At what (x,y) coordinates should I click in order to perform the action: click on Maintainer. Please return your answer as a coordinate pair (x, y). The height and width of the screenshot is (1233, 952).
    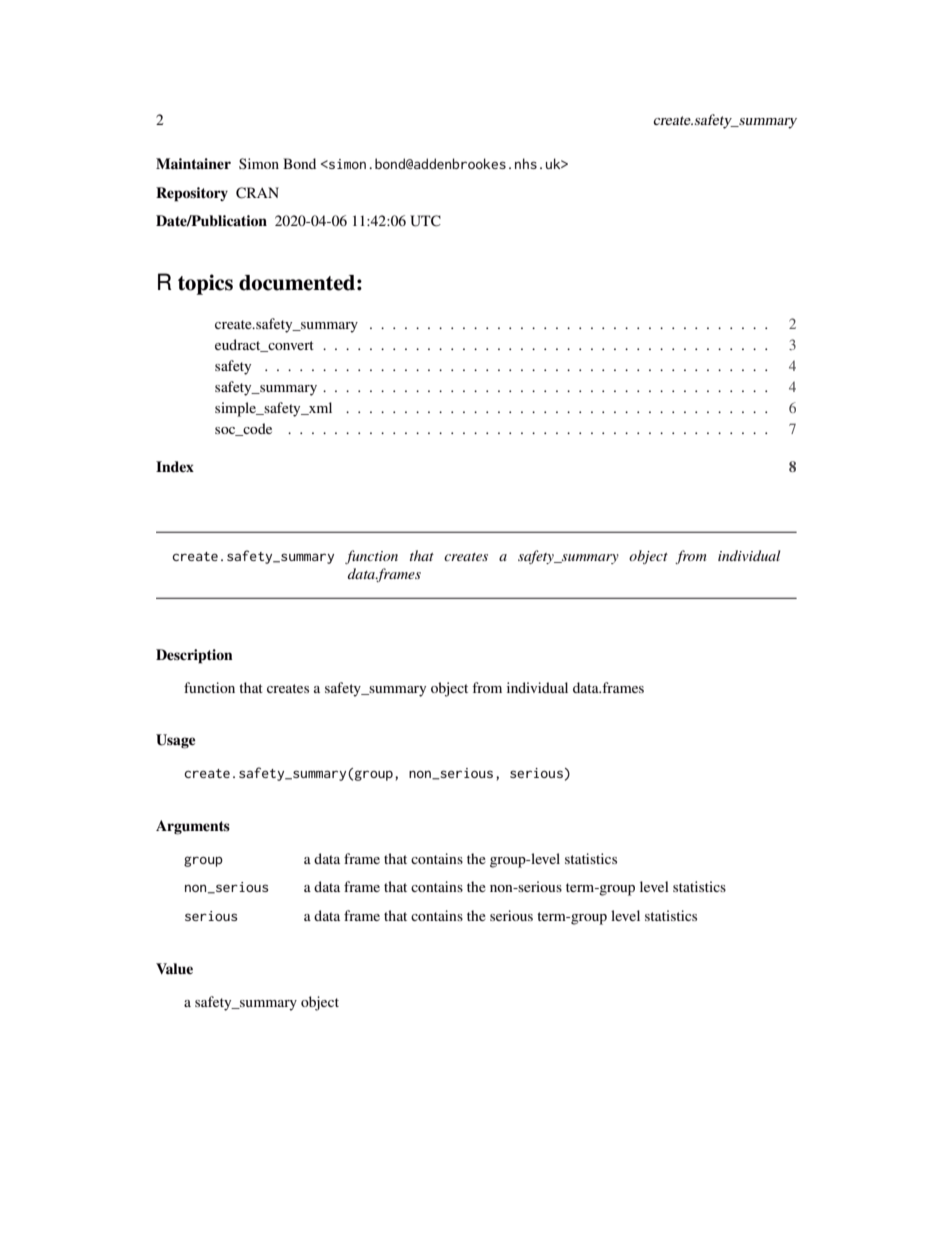
    Looking at the image, I should click on (193, 163).
